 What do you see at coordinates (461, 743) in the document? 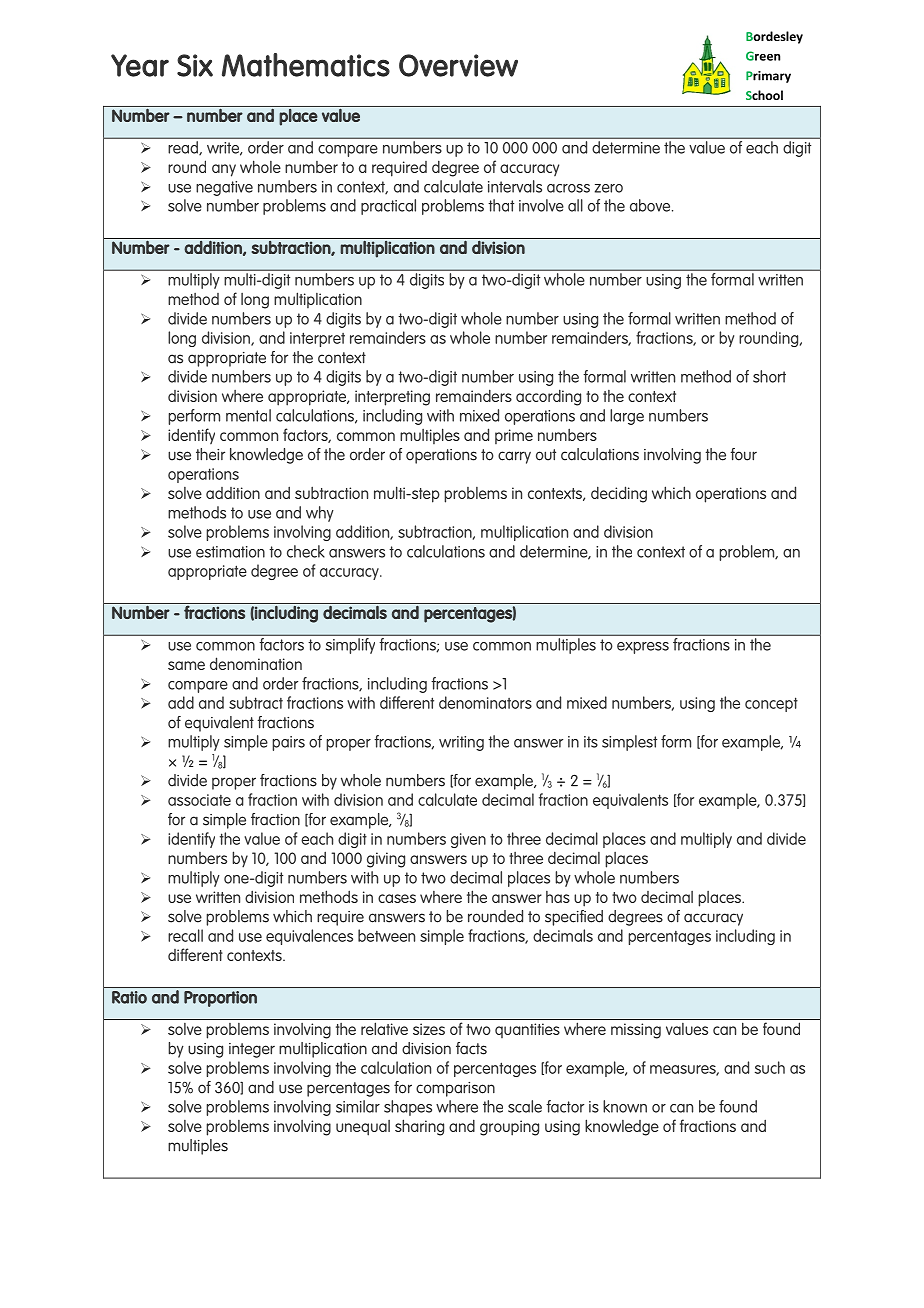
I see `writing` at bounding box center [461, 743].
